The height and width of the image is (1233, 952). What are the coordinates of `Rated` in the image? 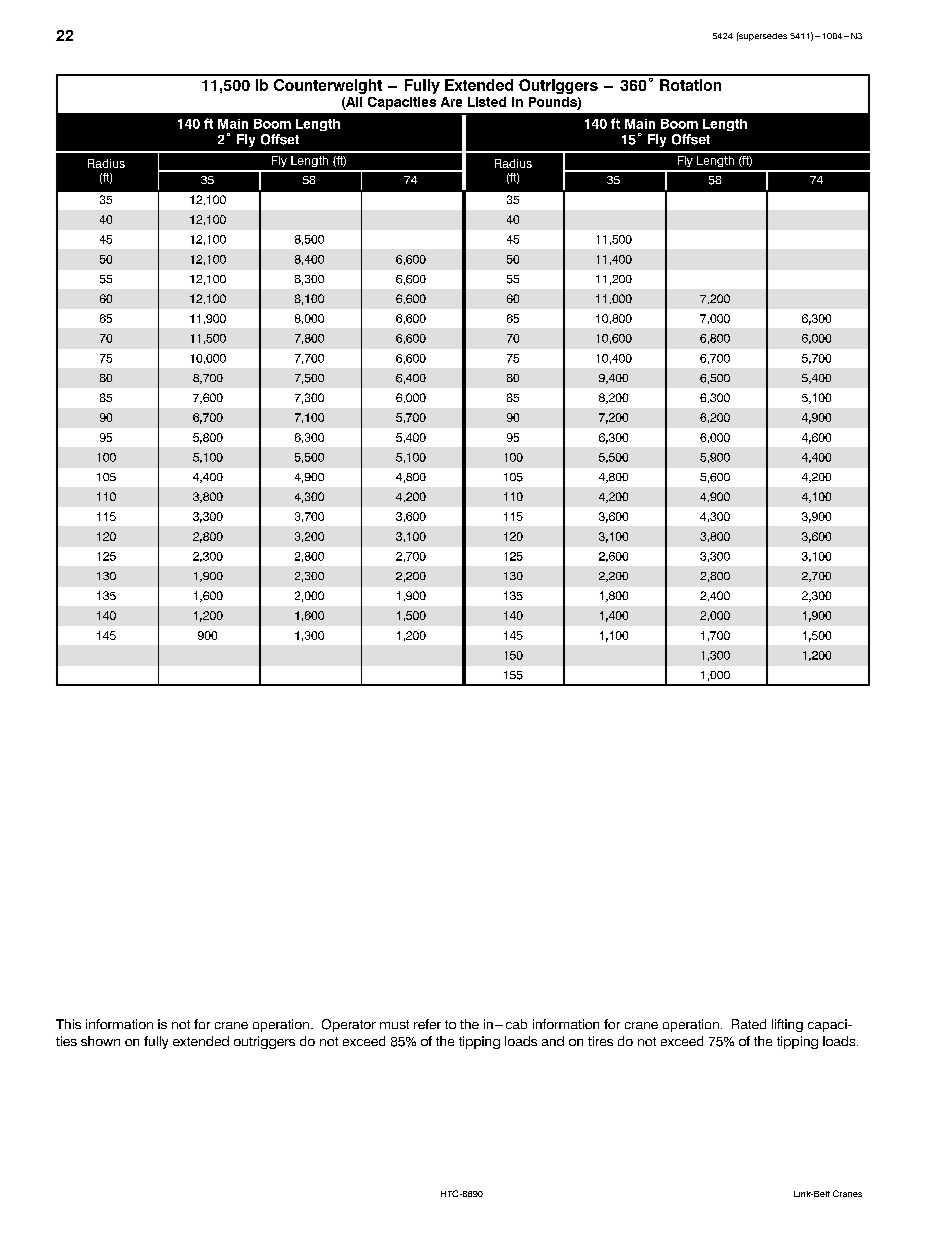 It's located at (749, 1024).
